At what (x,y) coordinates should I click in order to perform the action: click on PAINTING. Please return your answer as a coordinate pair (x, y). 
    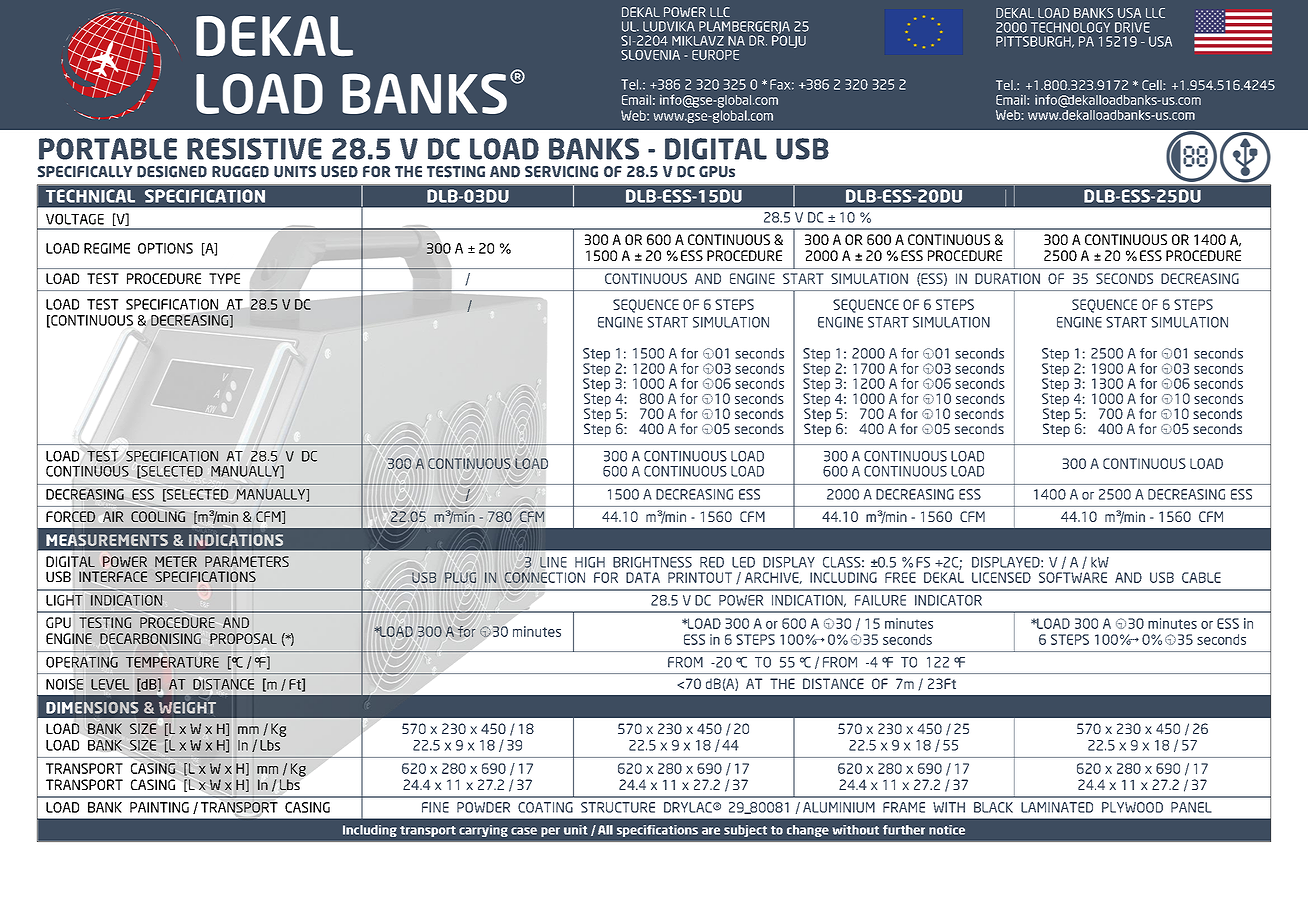
    Looking at the image, I should click on (159, 807).
